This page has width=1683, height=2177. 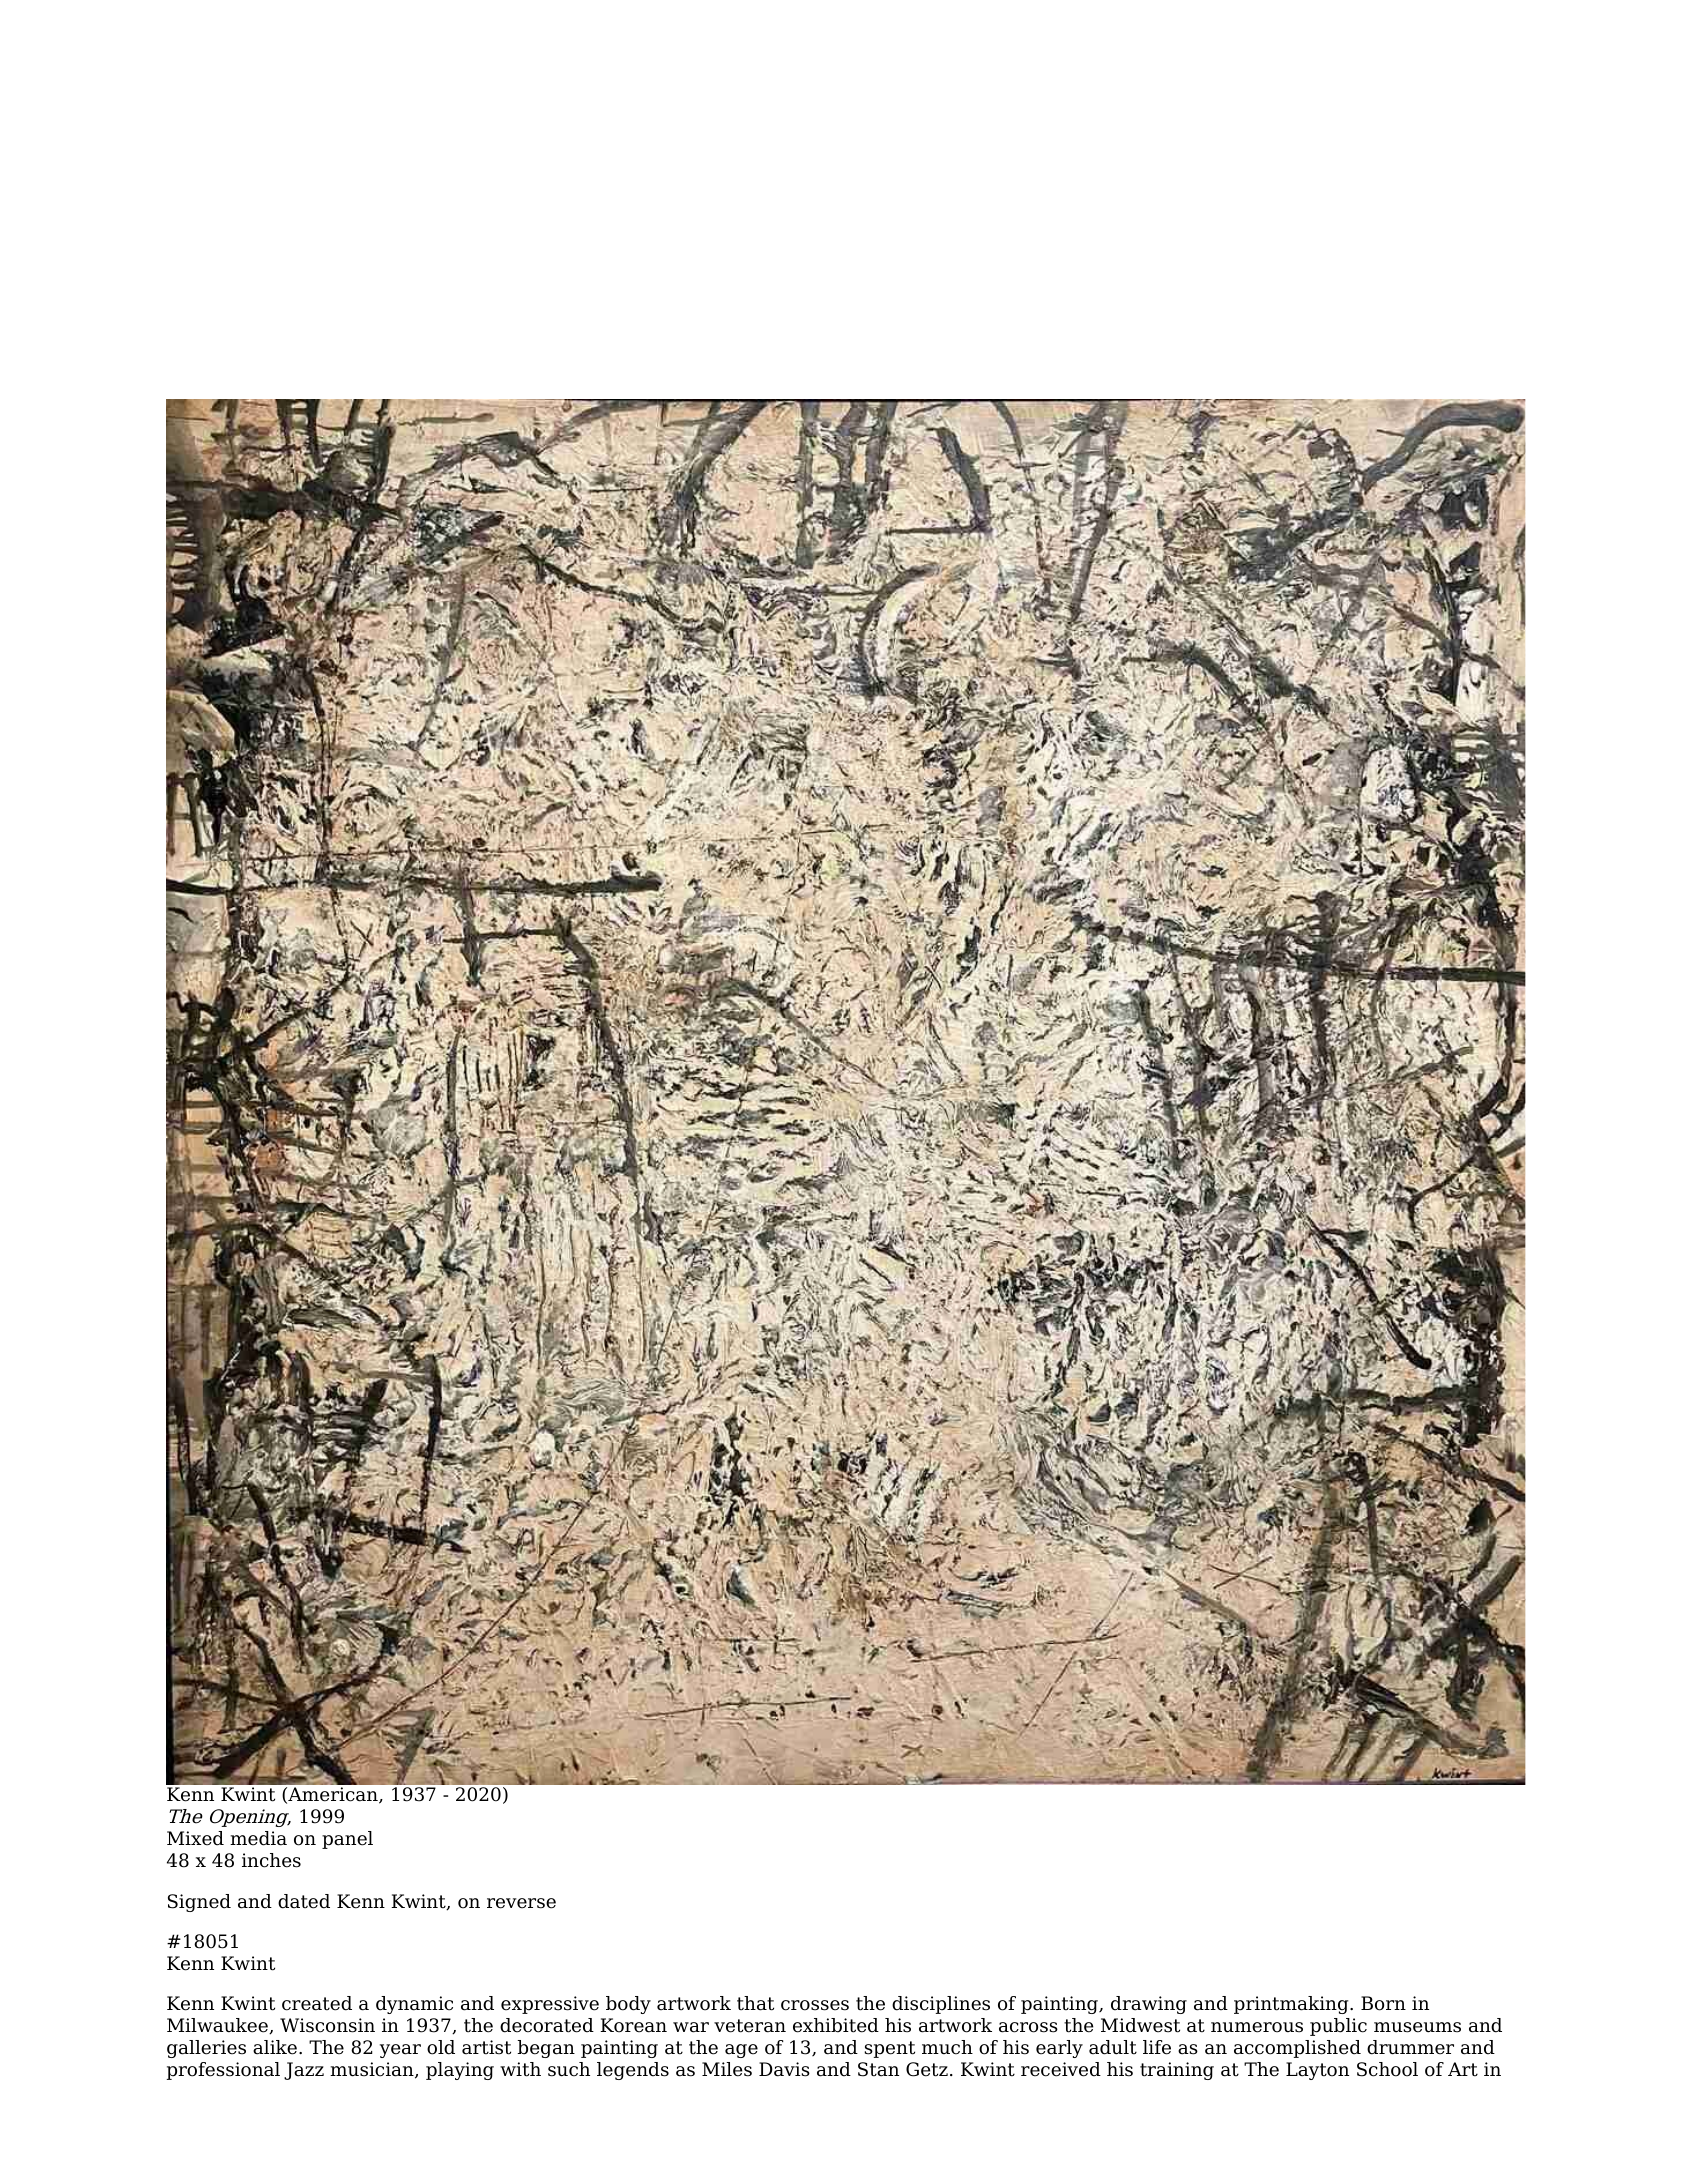 What do you see at coordinates (1383, 2003) in the page?
I see `Born` at bounding box center [1383, 2003].
